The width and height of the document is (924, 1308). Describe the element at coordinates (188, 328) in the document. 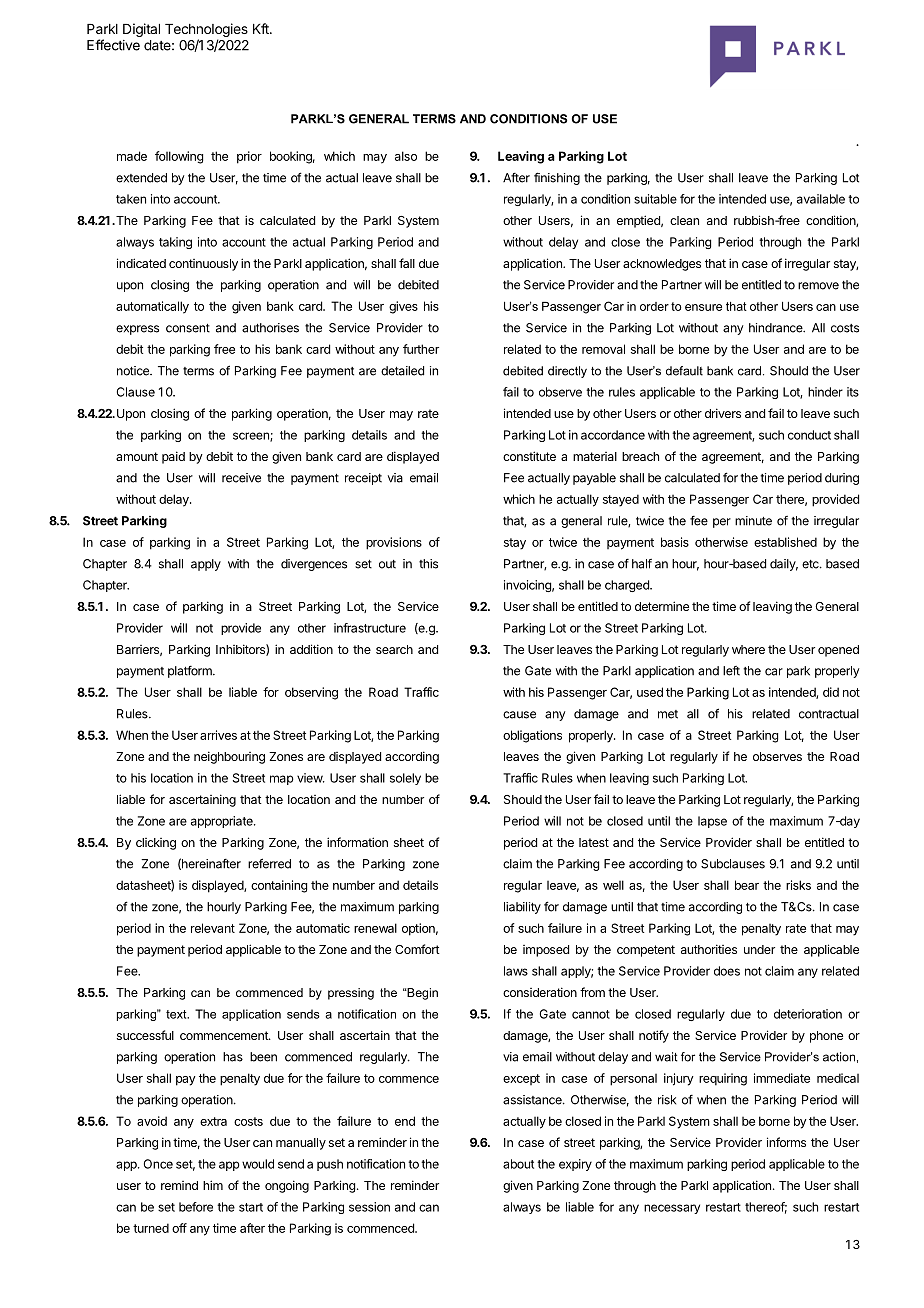

I see `consent` at that location.
